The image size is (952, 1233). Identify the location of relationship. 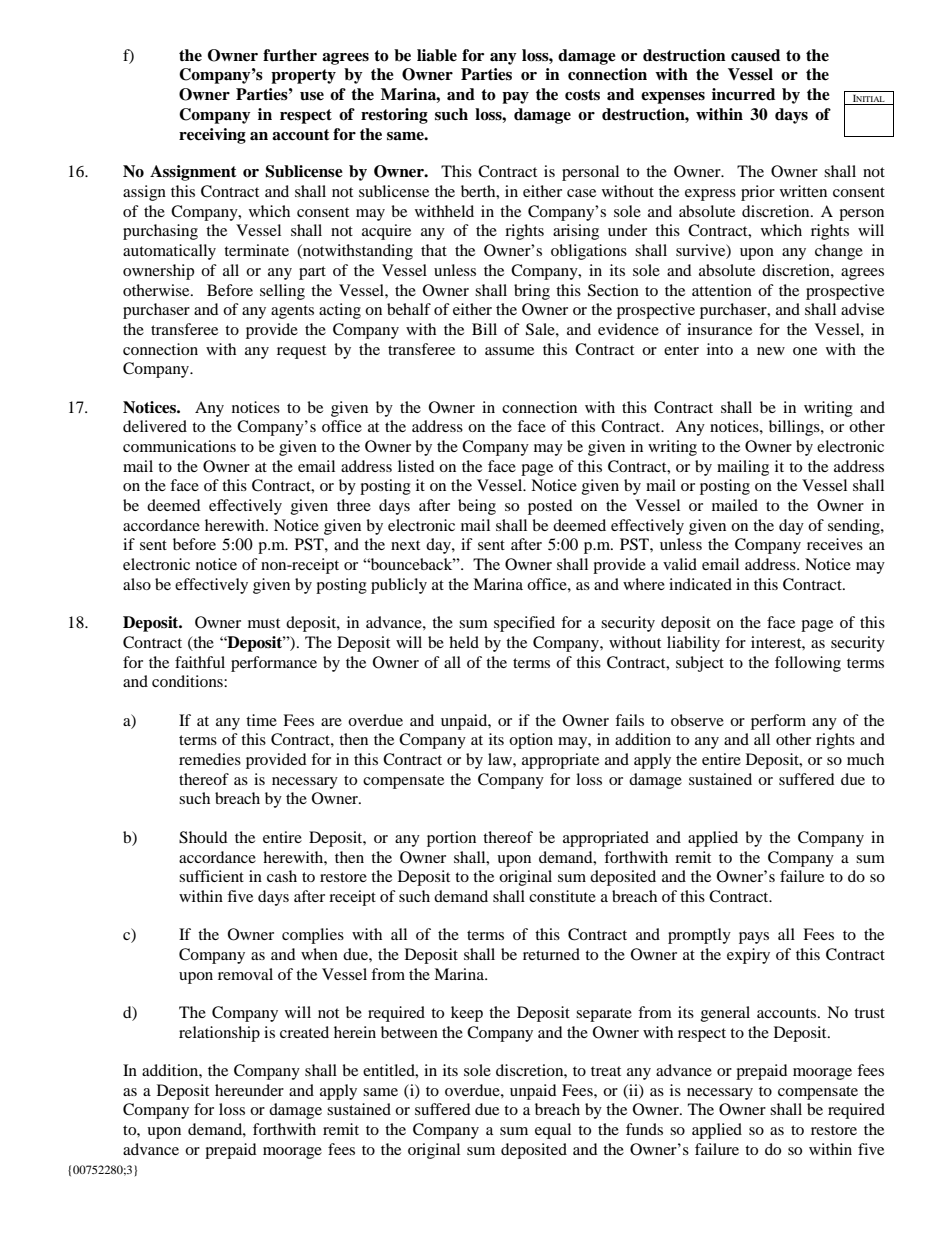
(219, 1034).
